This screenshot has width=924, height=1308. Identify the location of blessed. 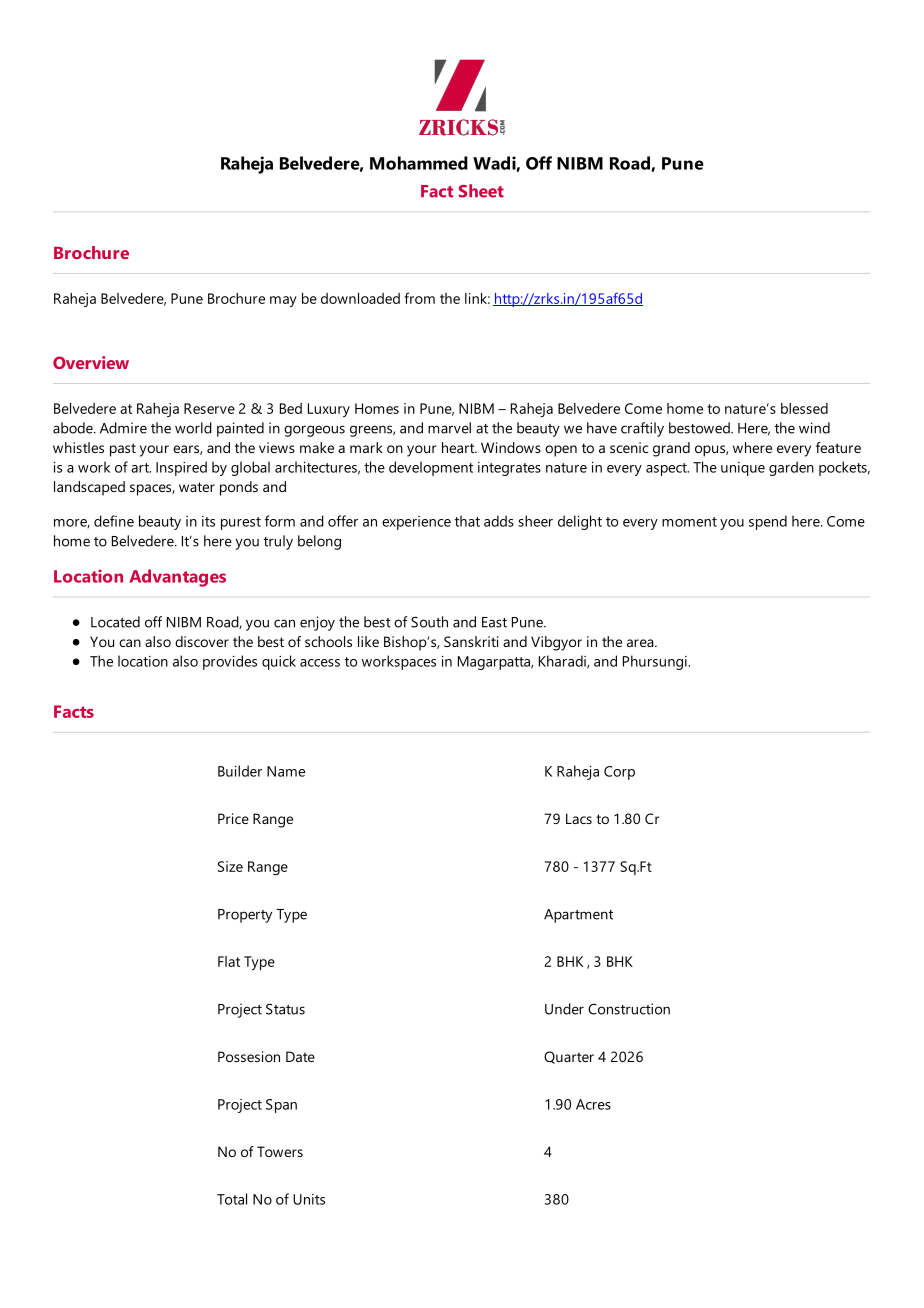
(804, 408).
